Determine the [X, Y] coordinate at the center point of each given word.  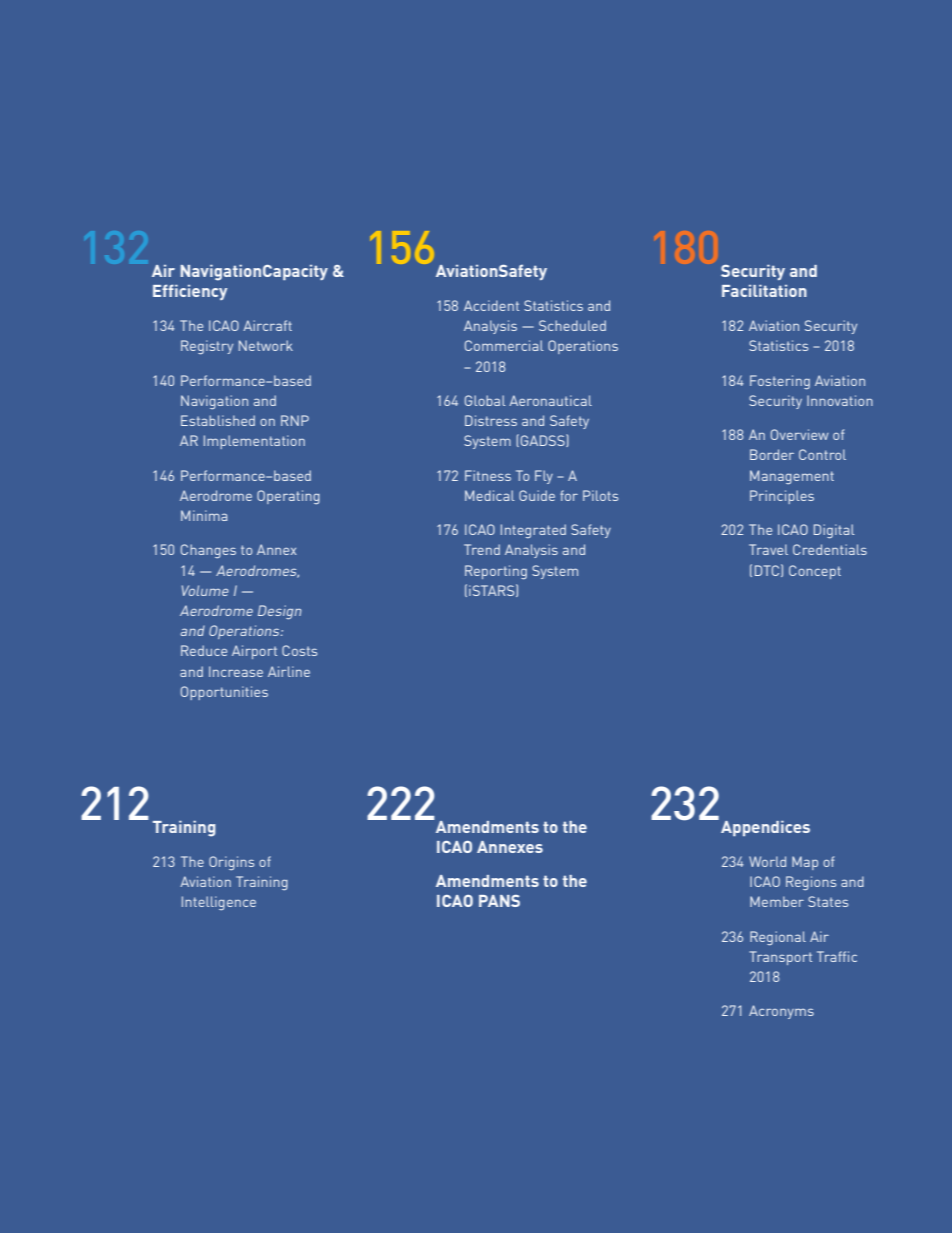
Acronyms [781, 1012]
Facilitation [764, 291]
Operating [288, 497]
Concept [815, 572]
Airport [254, 652]
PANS [499, 901]
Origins [231, 863]
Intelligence [219, 903]
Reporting [496, 572]
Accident [491, 305]
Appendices [765, 828]
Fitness [488, 475]
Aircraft [267, 325]
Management [792, 477]
